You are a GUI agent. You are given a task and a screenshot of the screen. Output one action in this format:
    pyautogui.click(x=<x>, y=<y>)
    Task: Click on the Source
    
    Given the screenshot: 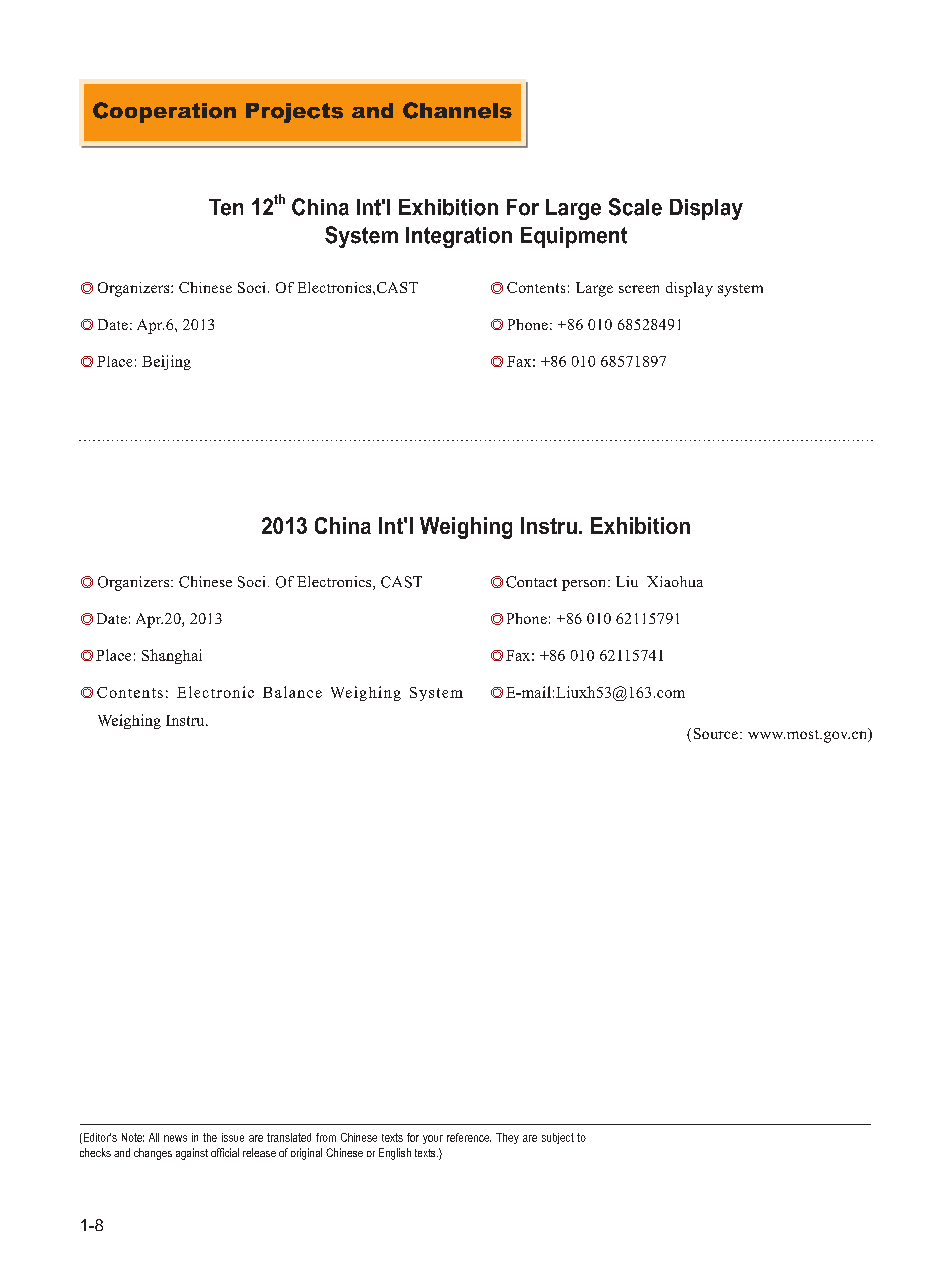 What is the action you would take?
    pyautogui.click(x=717, y=733)
